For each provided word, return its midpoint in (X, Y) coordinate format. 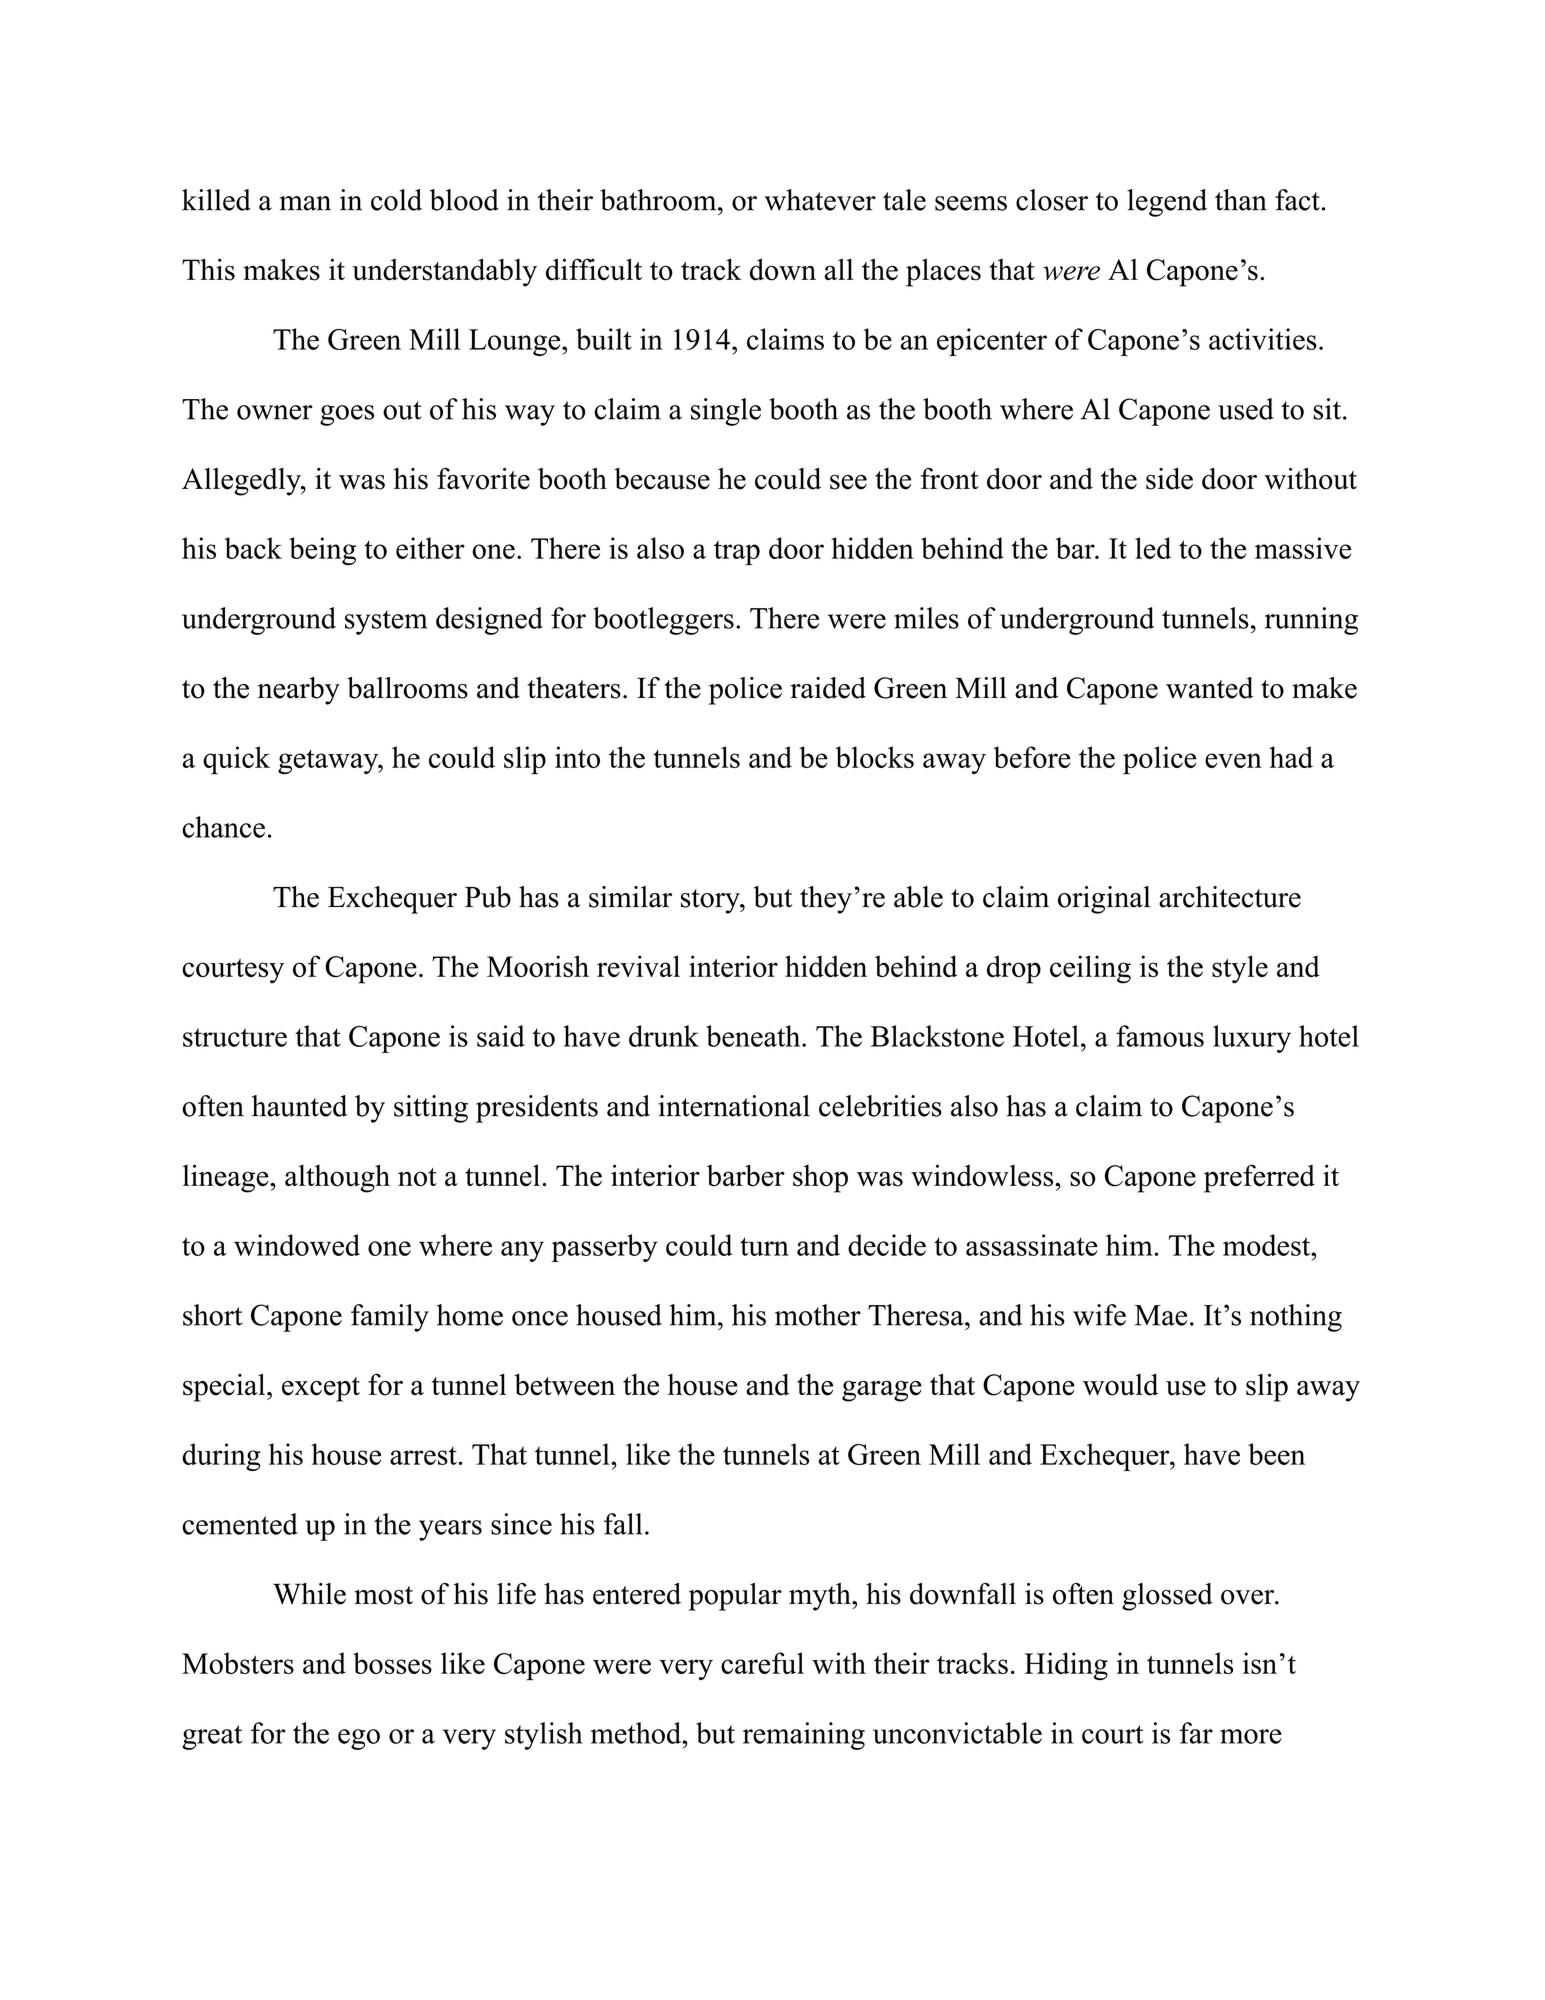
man (305, 203)
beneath (754, 1036)
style (1240, 969)
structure (235, 1037)
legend (1167, 203)
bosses (392, 1663)
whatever (820, 200)
